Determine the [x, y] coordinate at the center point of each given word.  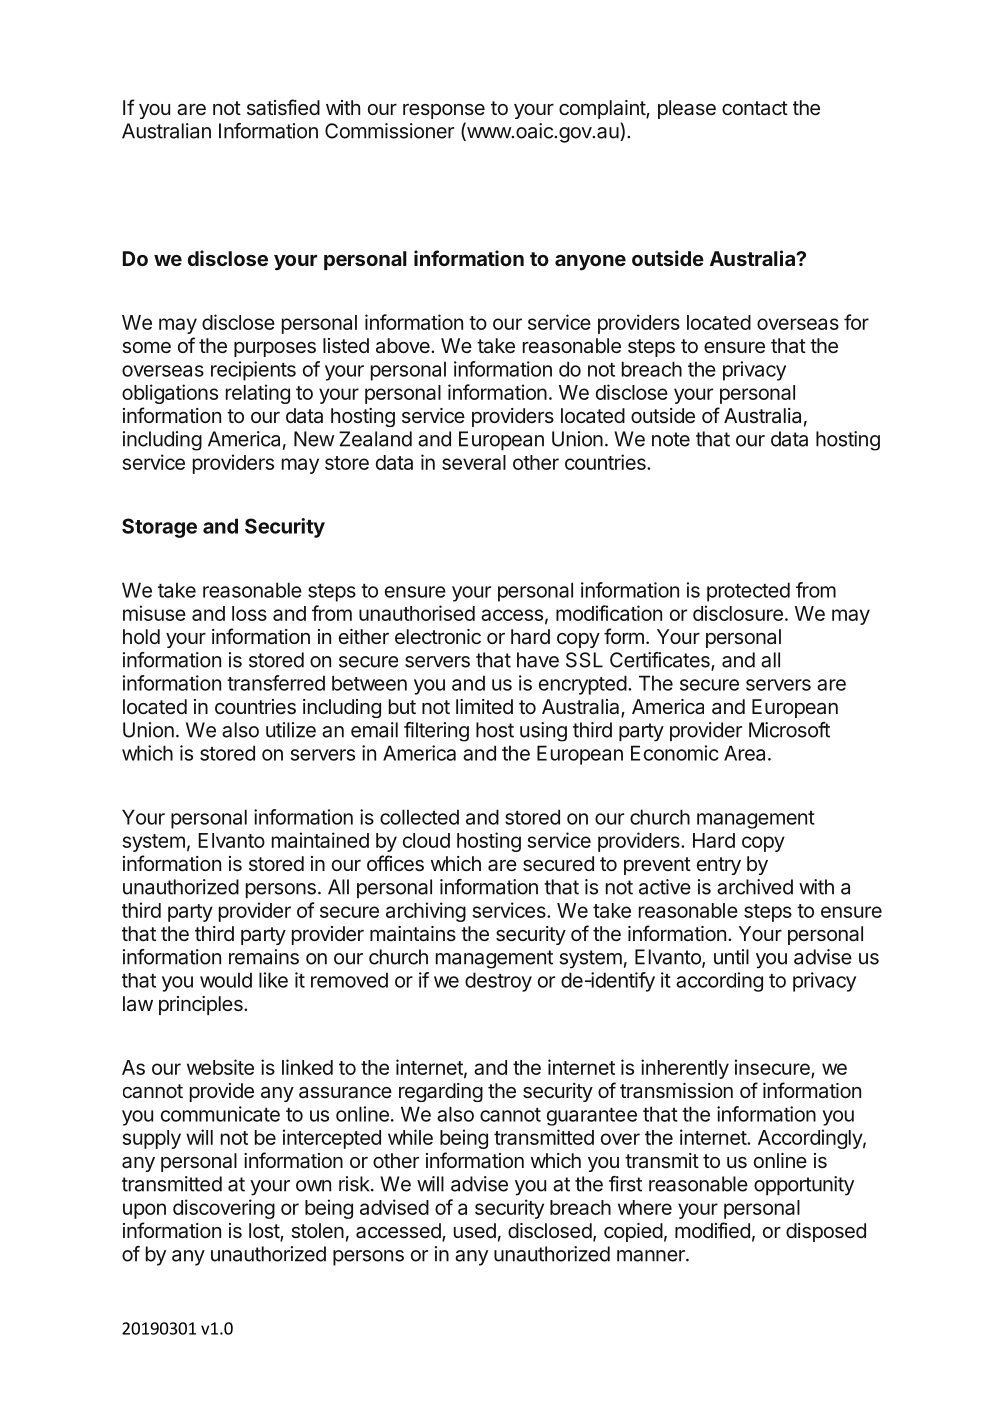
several [474, 462]
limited [484, 706]
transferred [276, 683]
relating [258, 394]
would [226, 980]
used [475, 1230]
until [731, 957]
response [444, 111]
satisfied [283, 107]
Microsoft [789, 730]
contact [755, 108]
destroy [498, 982]
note [671, 439]
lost [265, 1232]
